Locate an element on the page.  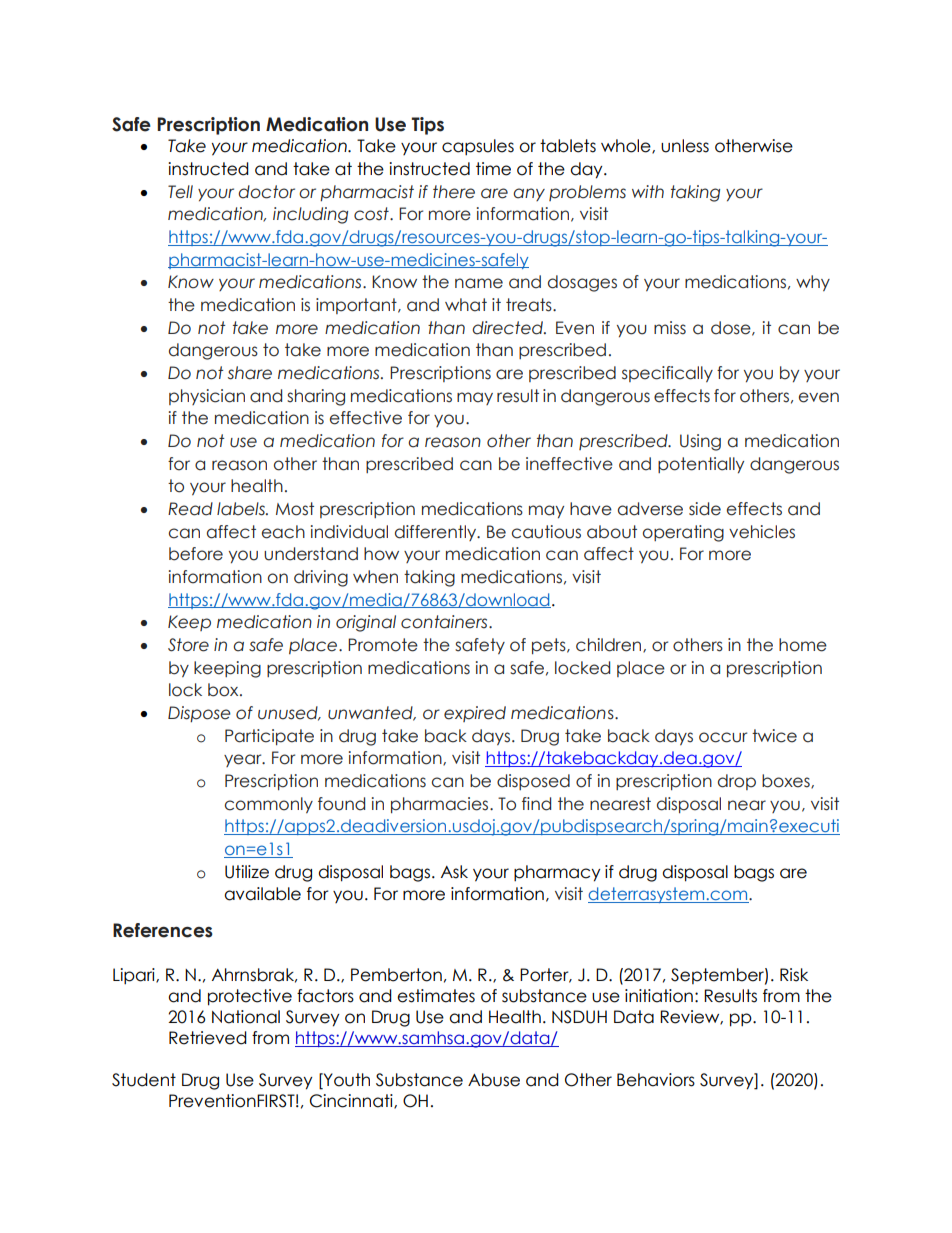
Retrieved is located at coordinates (208, 1038).
